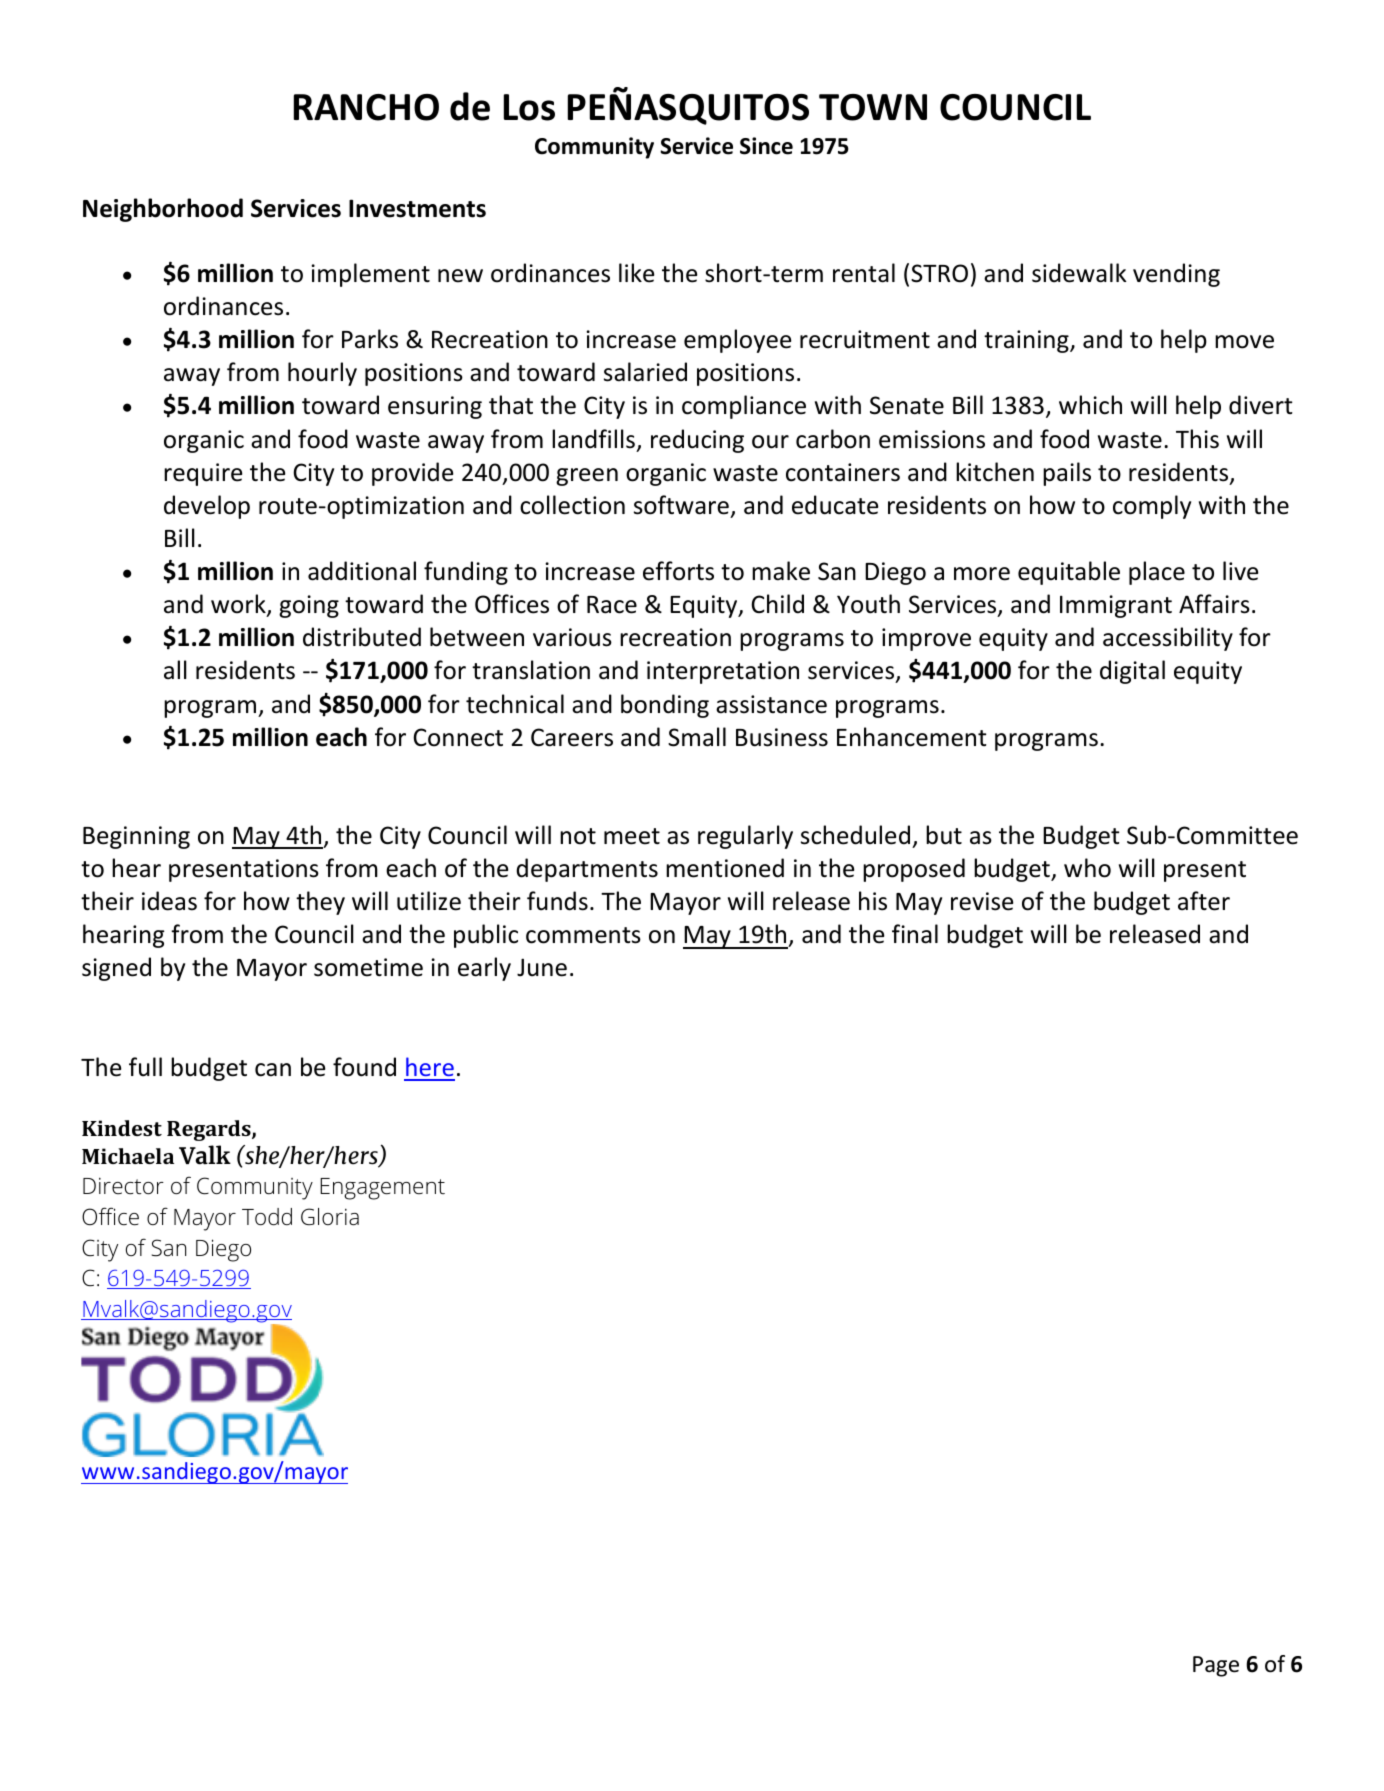 The image size is (1384, 1791). I want to click on pails, so click(1067, 474).
